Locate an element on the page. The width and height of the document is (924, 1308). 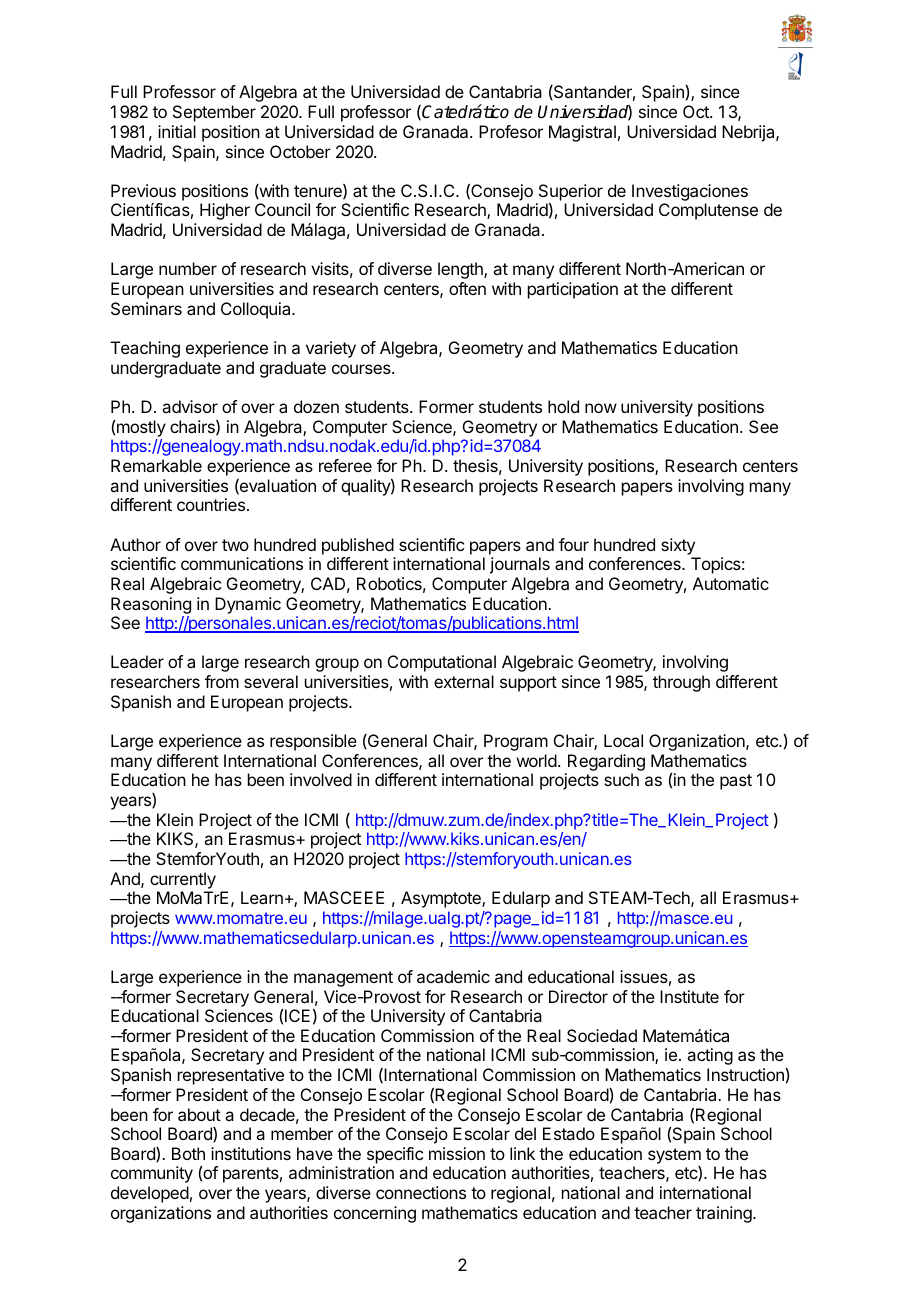
Superior is located at coordinates (571, 192).
